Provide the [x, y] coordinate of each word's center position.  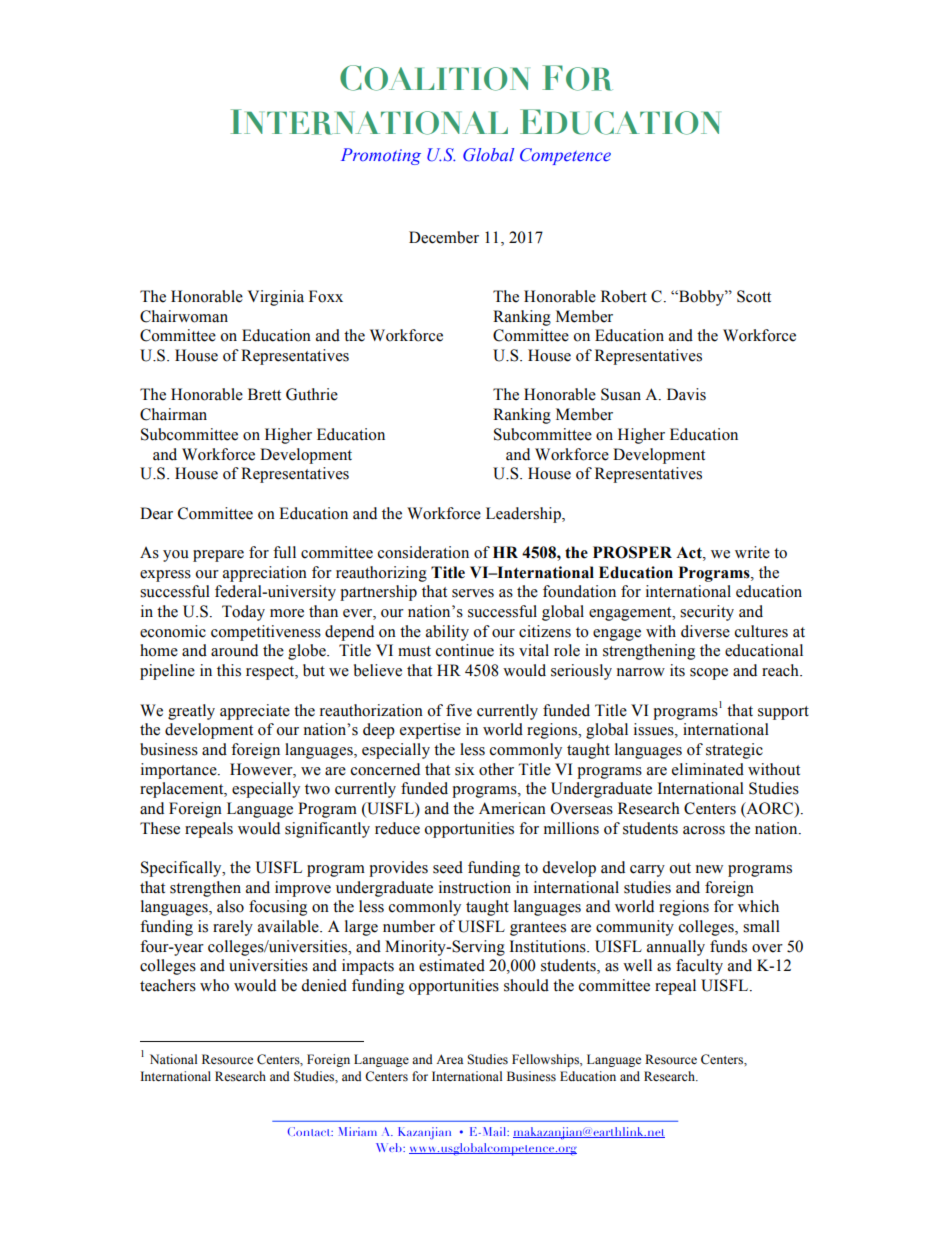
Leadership [524, 515]
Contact [310, 1131]
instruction [475, 887]
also [230, 906]
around [234, 650]
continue [465, 650]
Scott [754, 296]
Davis [686, 394]
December [444, 237]
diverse [705, 631]
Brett [264, 394]
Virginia [276, 298]
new [709, 869]
